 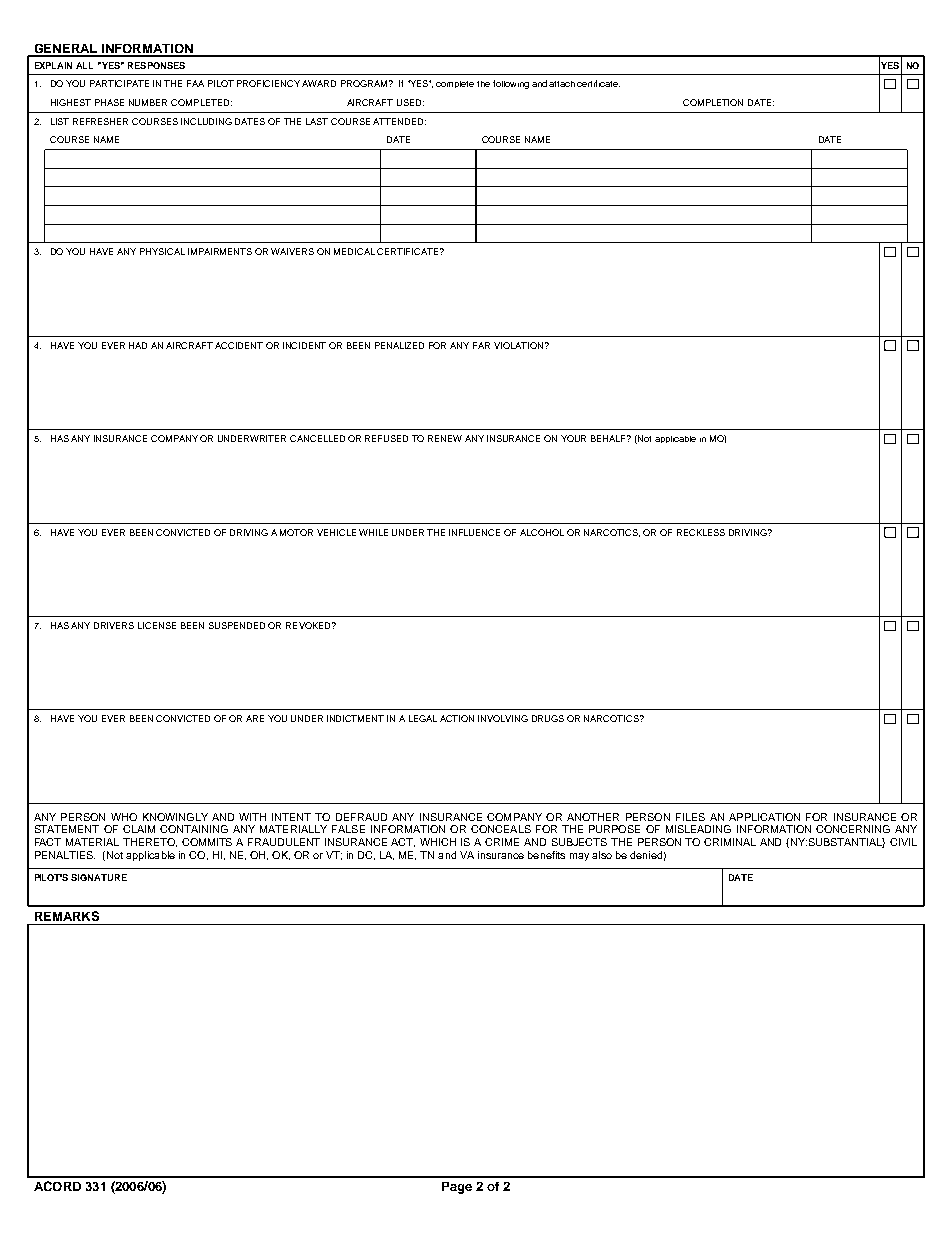 I want to click on APPLICATION, so click(x=764, y=817).
